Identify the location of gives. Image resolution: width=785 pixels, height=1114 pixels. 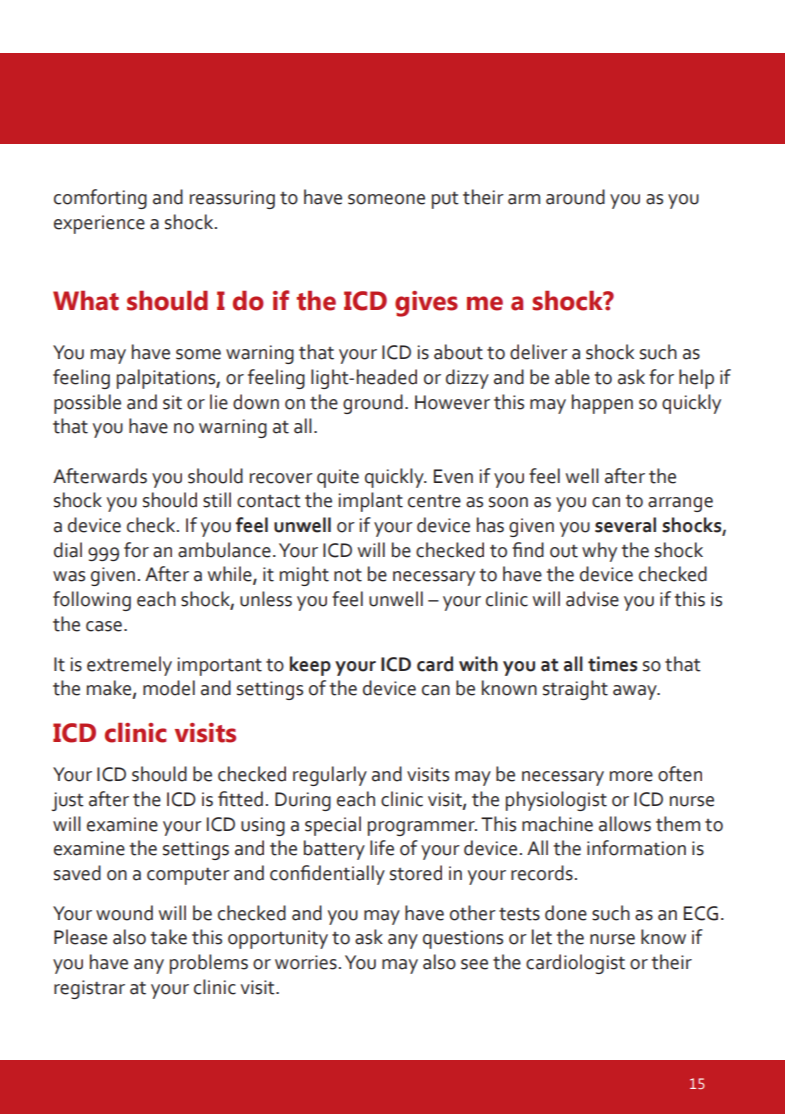
(426, 304).
